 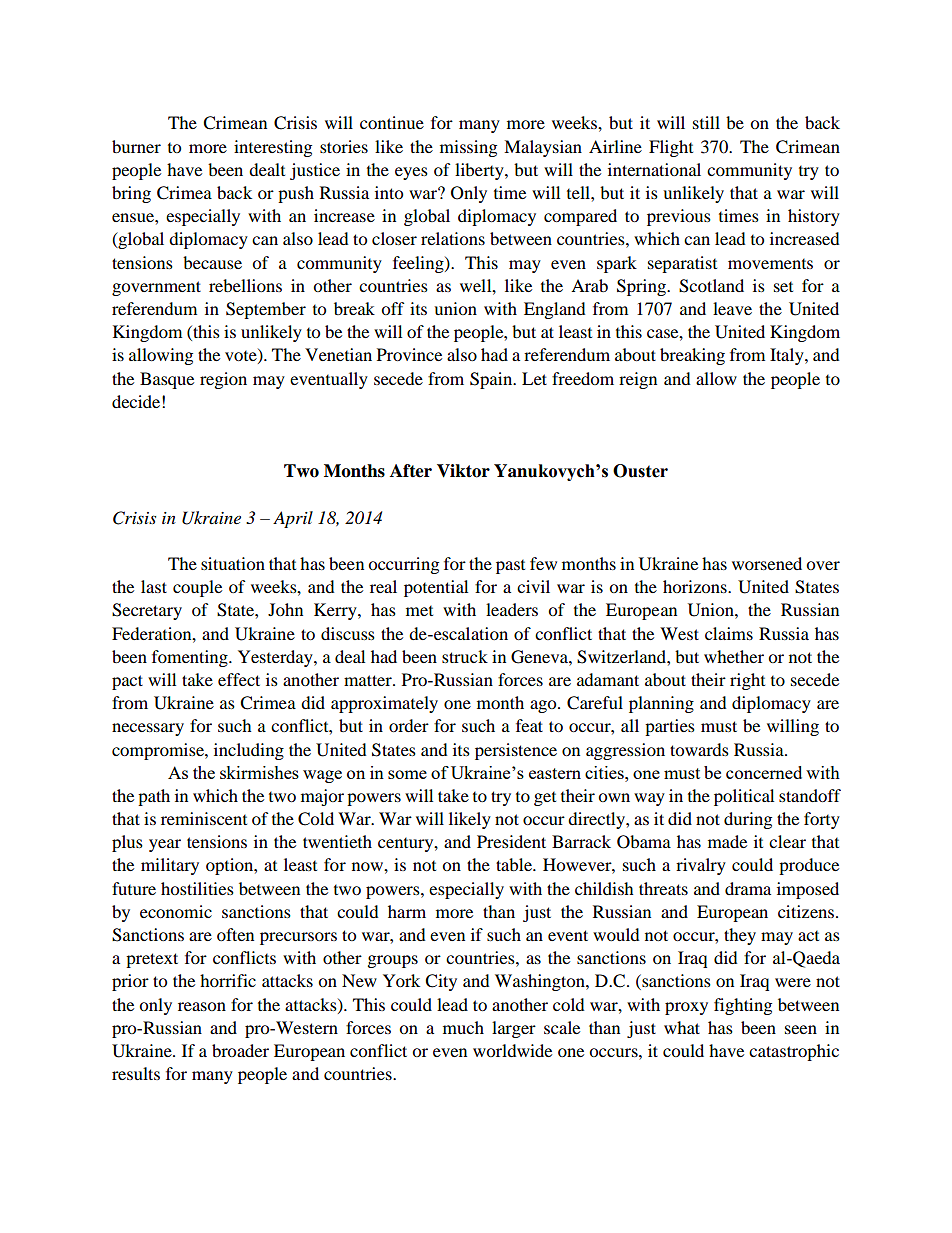 What do you see at coordinates (273, 148) in the image?
I see `interesting` at bounding box center [273, 148].
